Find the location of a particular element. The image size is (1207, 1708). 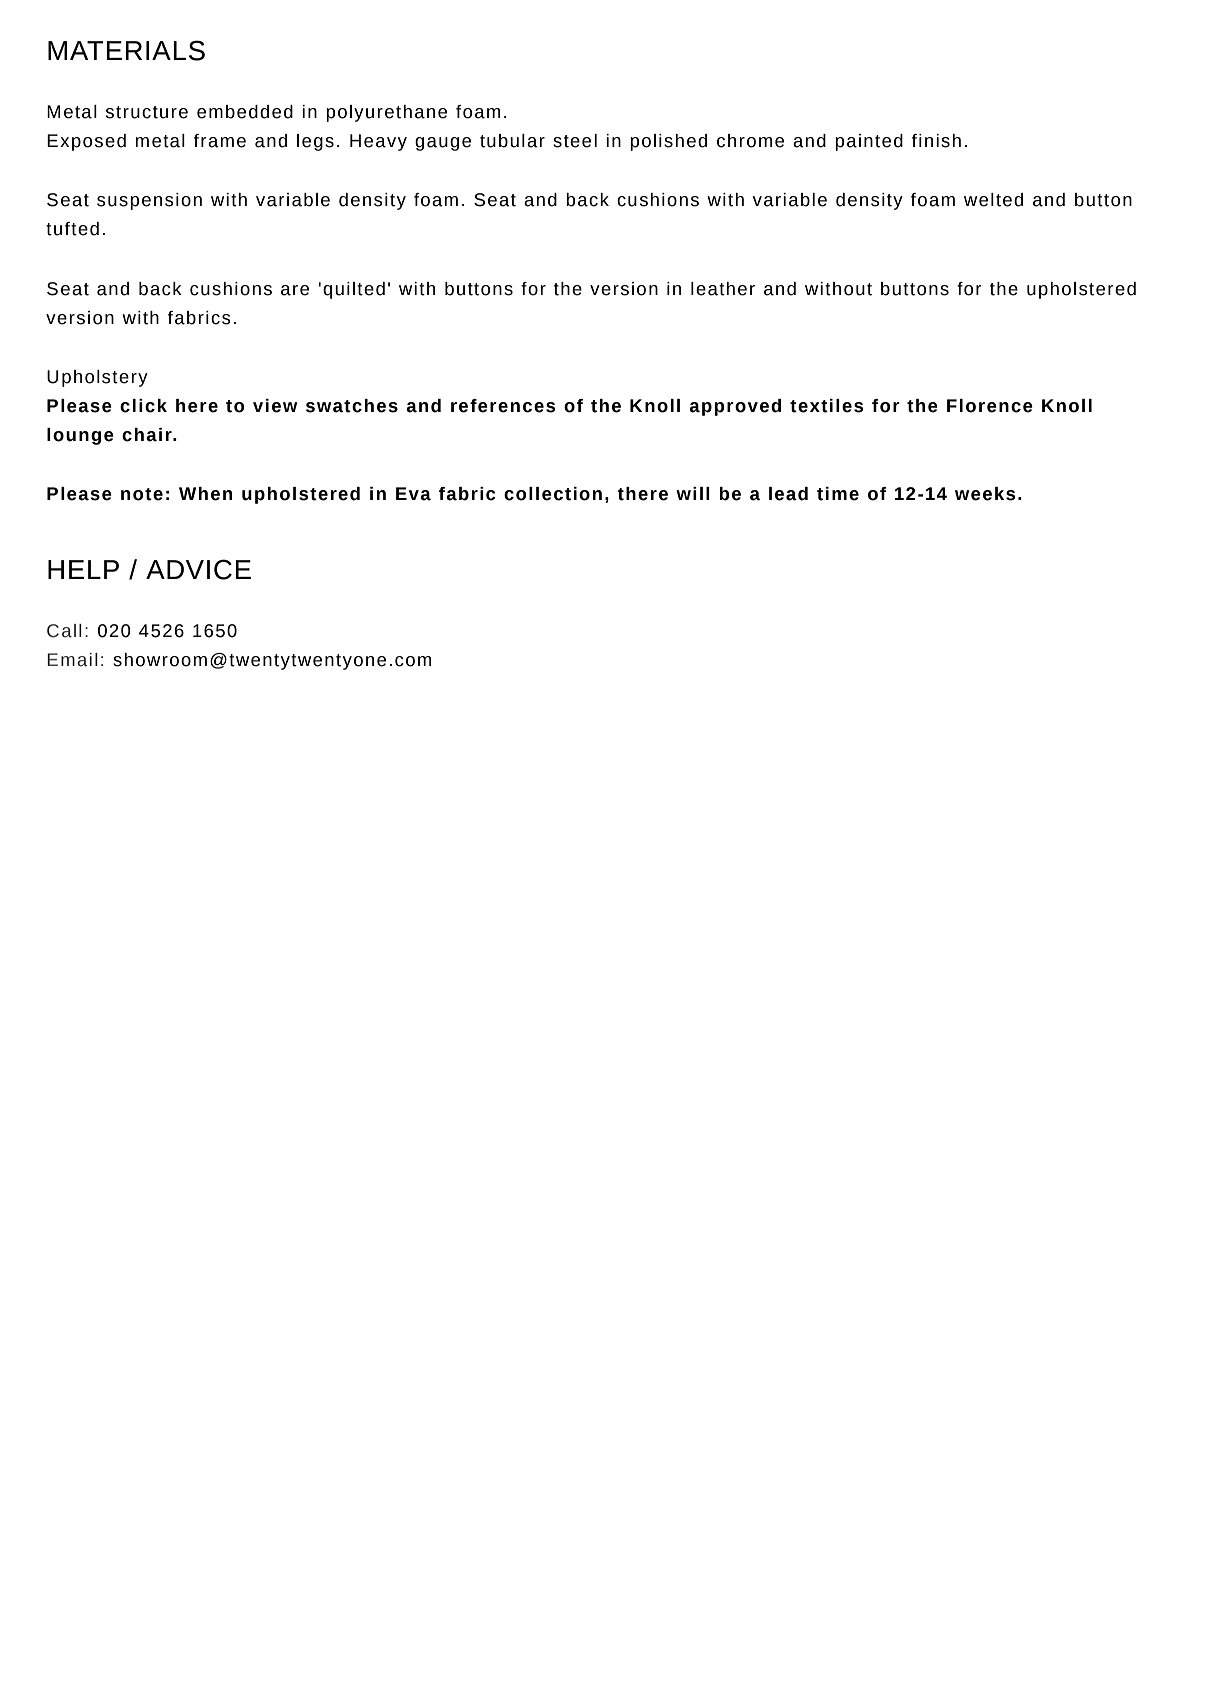

Call is located at coordinates (64, 631).
